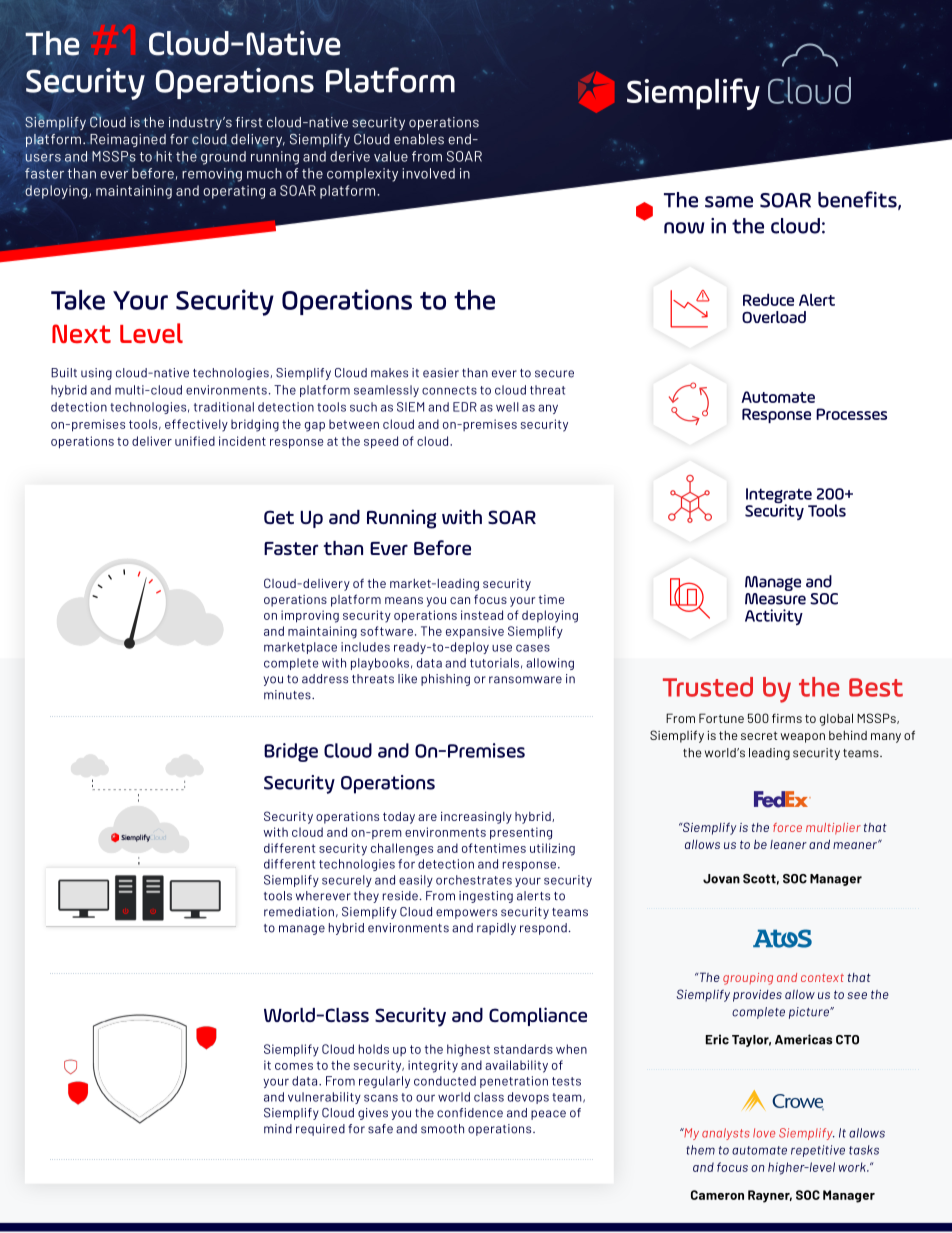 The width and height of the document is (952, 1233). What do you see at coordinates (278, 1129) in the document?
I see `mind` at bounding box center [278, 1129].
